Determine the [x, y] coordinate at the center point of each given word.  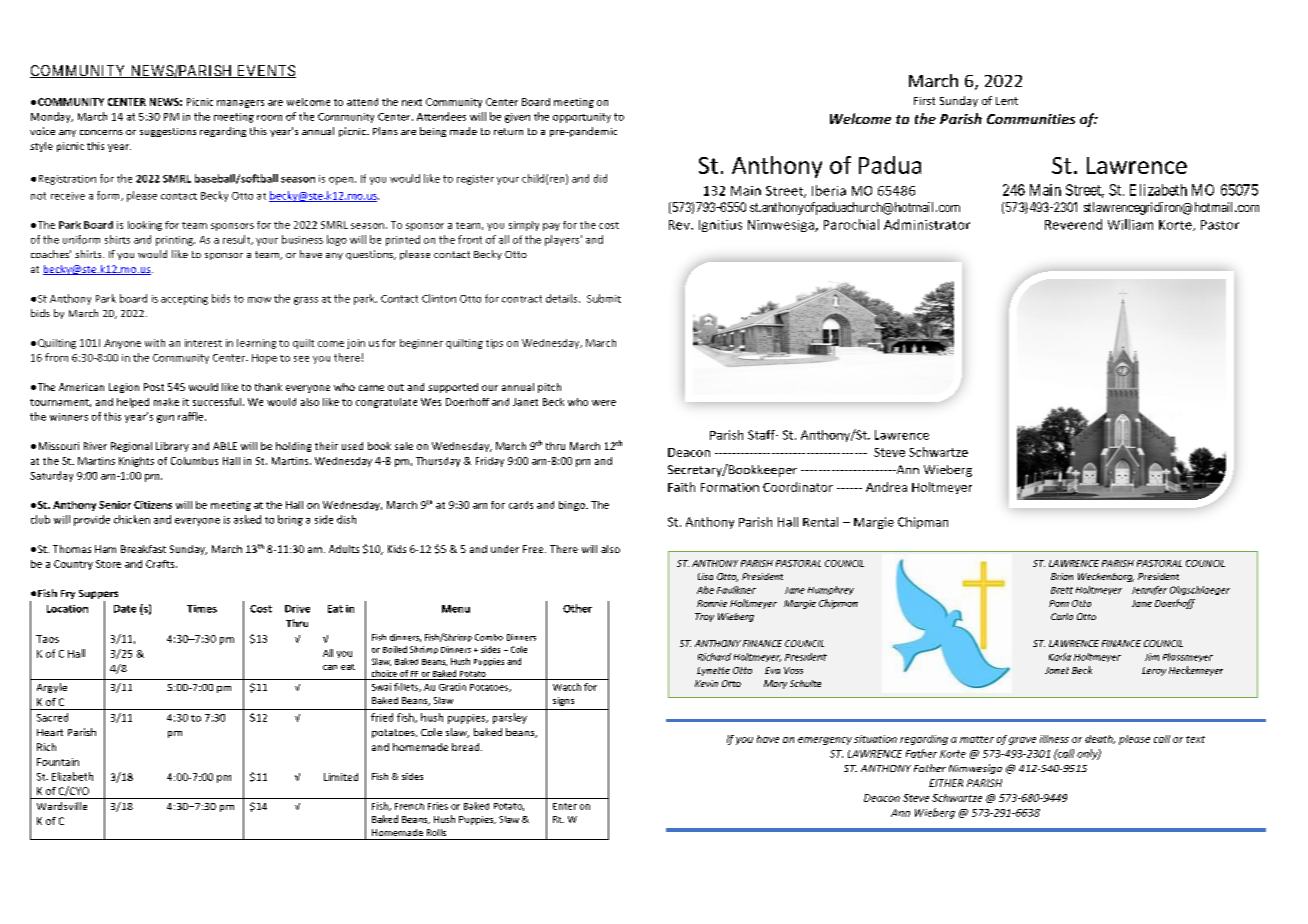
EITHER [946, 783]
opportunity [582, 118]
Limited [341, 777]
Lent [1007, 101]
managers [240, 104]
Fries [438, 806]
